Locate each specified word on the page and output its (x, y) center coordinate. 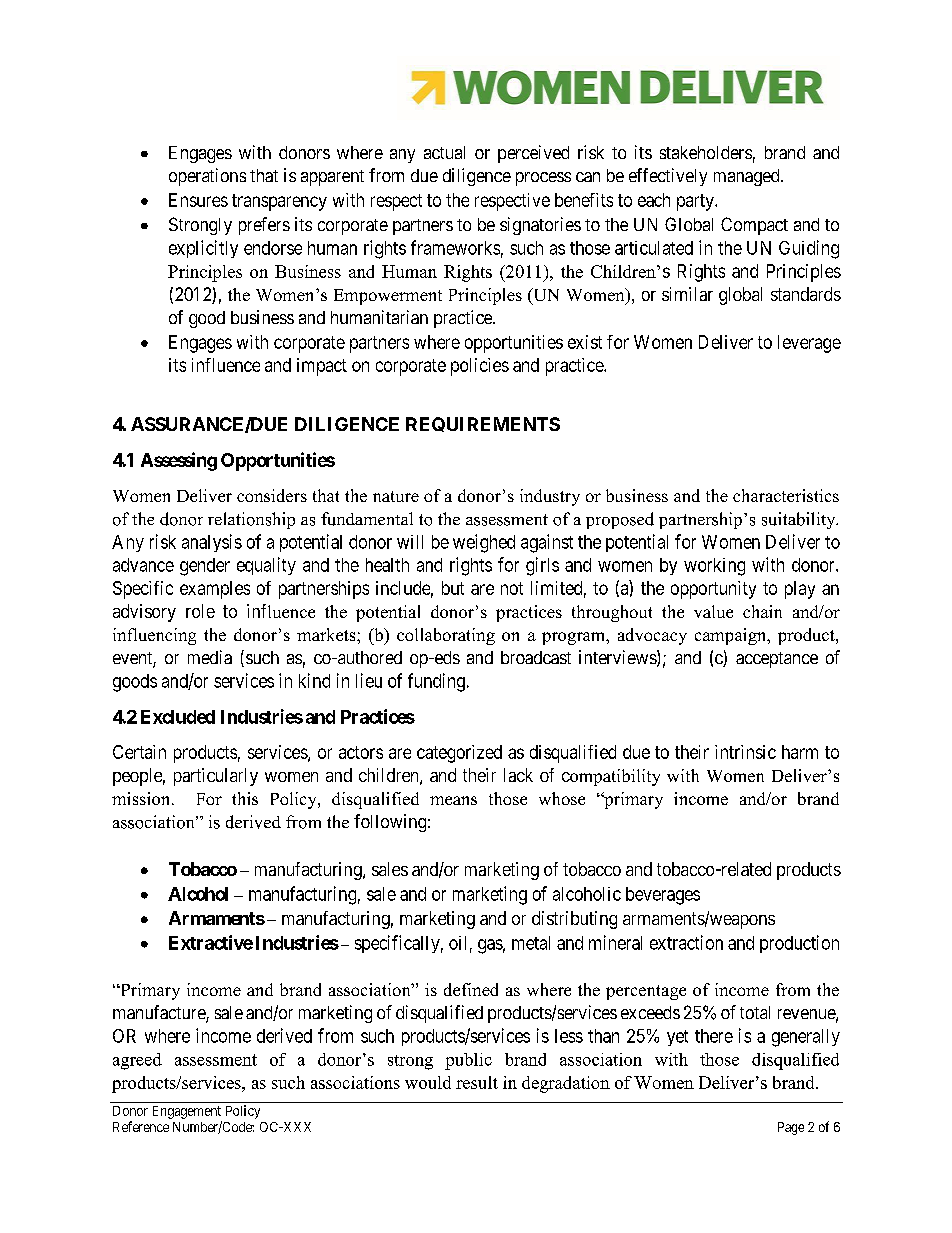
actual (444, 152)
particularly (216, 777)
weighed (484, 543)
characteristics (786, 495)
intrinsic (745, 752)
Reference (141, 1126)
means (453, 800)
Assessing (179, 461)
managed (748, 177)
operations (207, 177)
